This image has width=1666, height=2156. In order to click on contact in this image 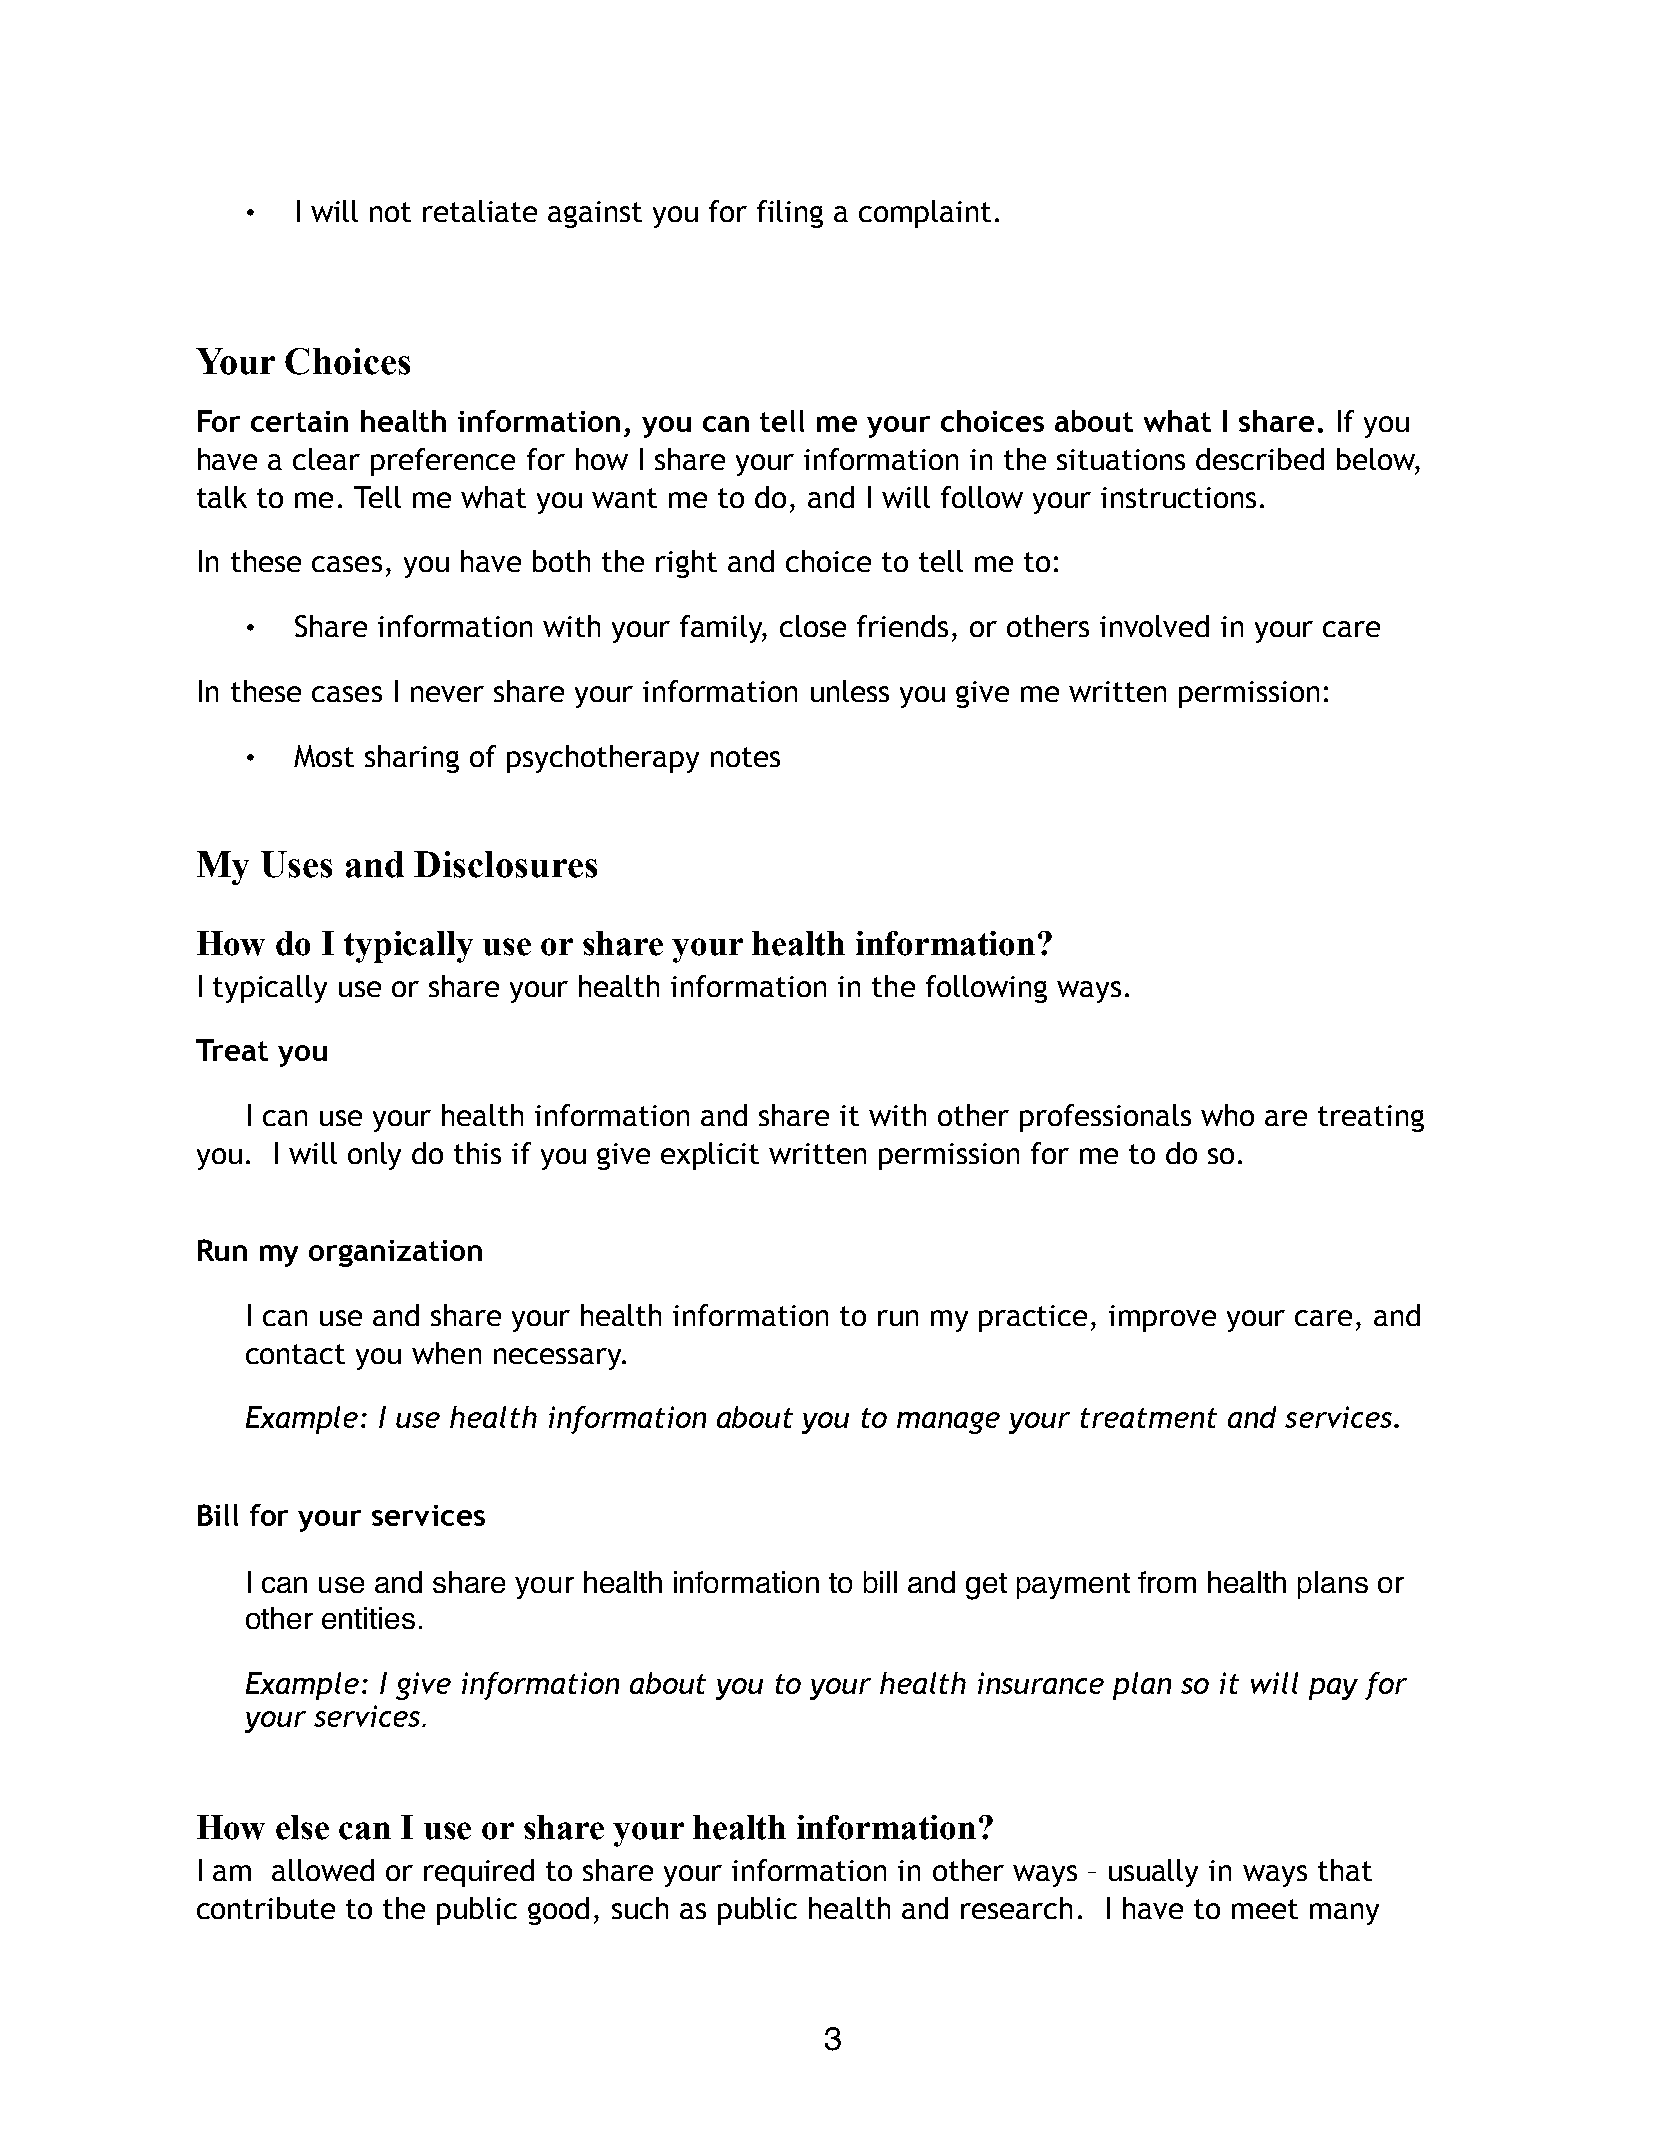, I will do `click(295, 1354)`.
